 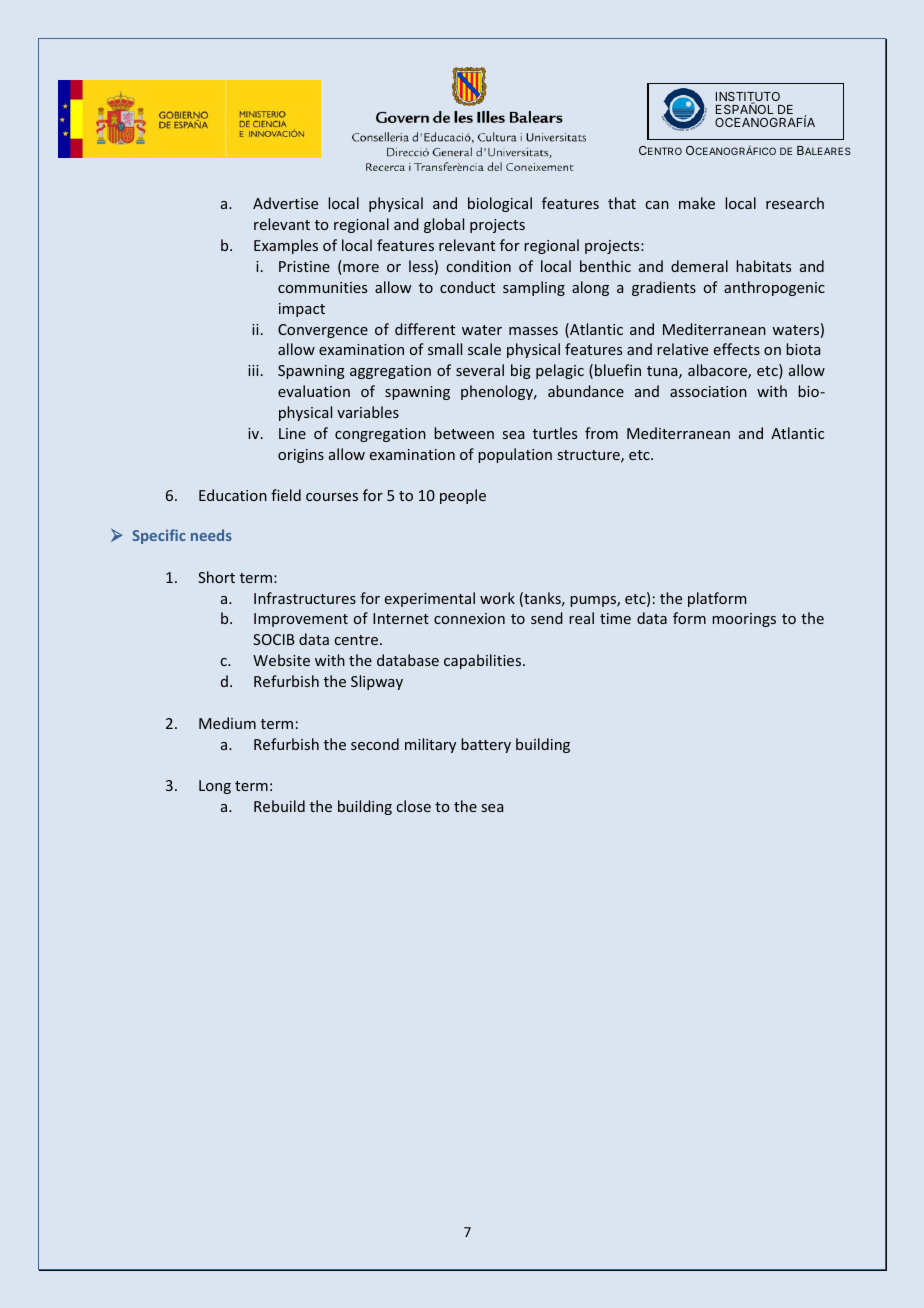 What do you see at coordinates (279, 806) in the image?
I see `Rebuild` at bounding box center [279, 806].
